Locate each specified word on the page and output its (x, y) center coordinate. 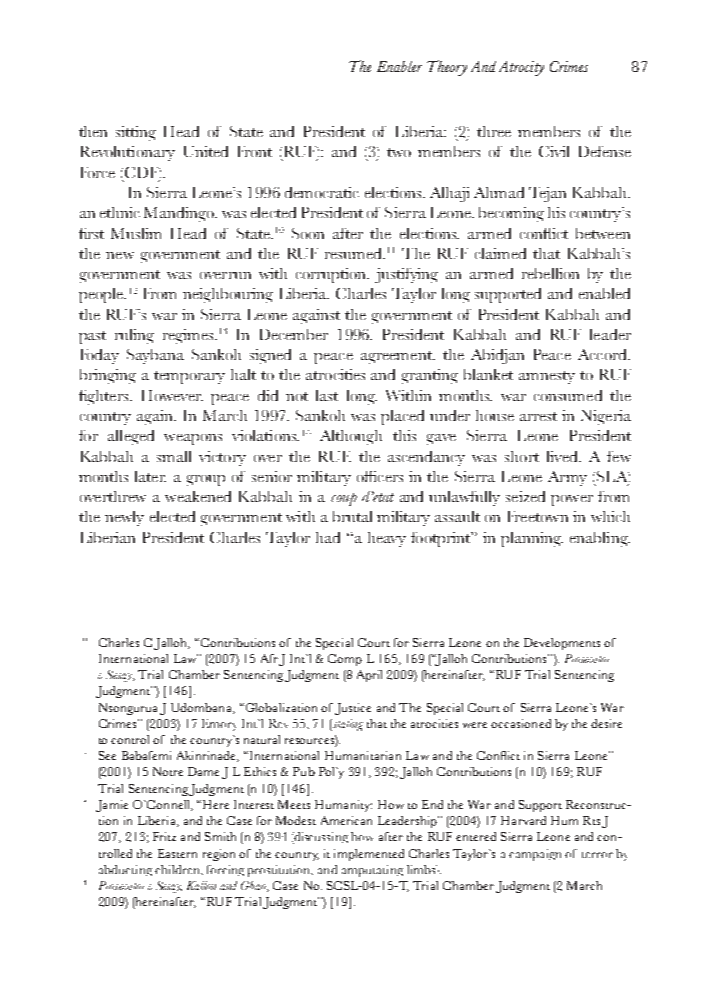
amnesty (547, 377)
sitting (136, 133)
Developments (562, 644)
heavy (387, 539)
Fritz (164, 836)
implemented (369, 855)
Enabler (399, 66)
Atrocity (521, 68)
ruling (134, 336)
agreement (397, 357)
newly (124, 518)
